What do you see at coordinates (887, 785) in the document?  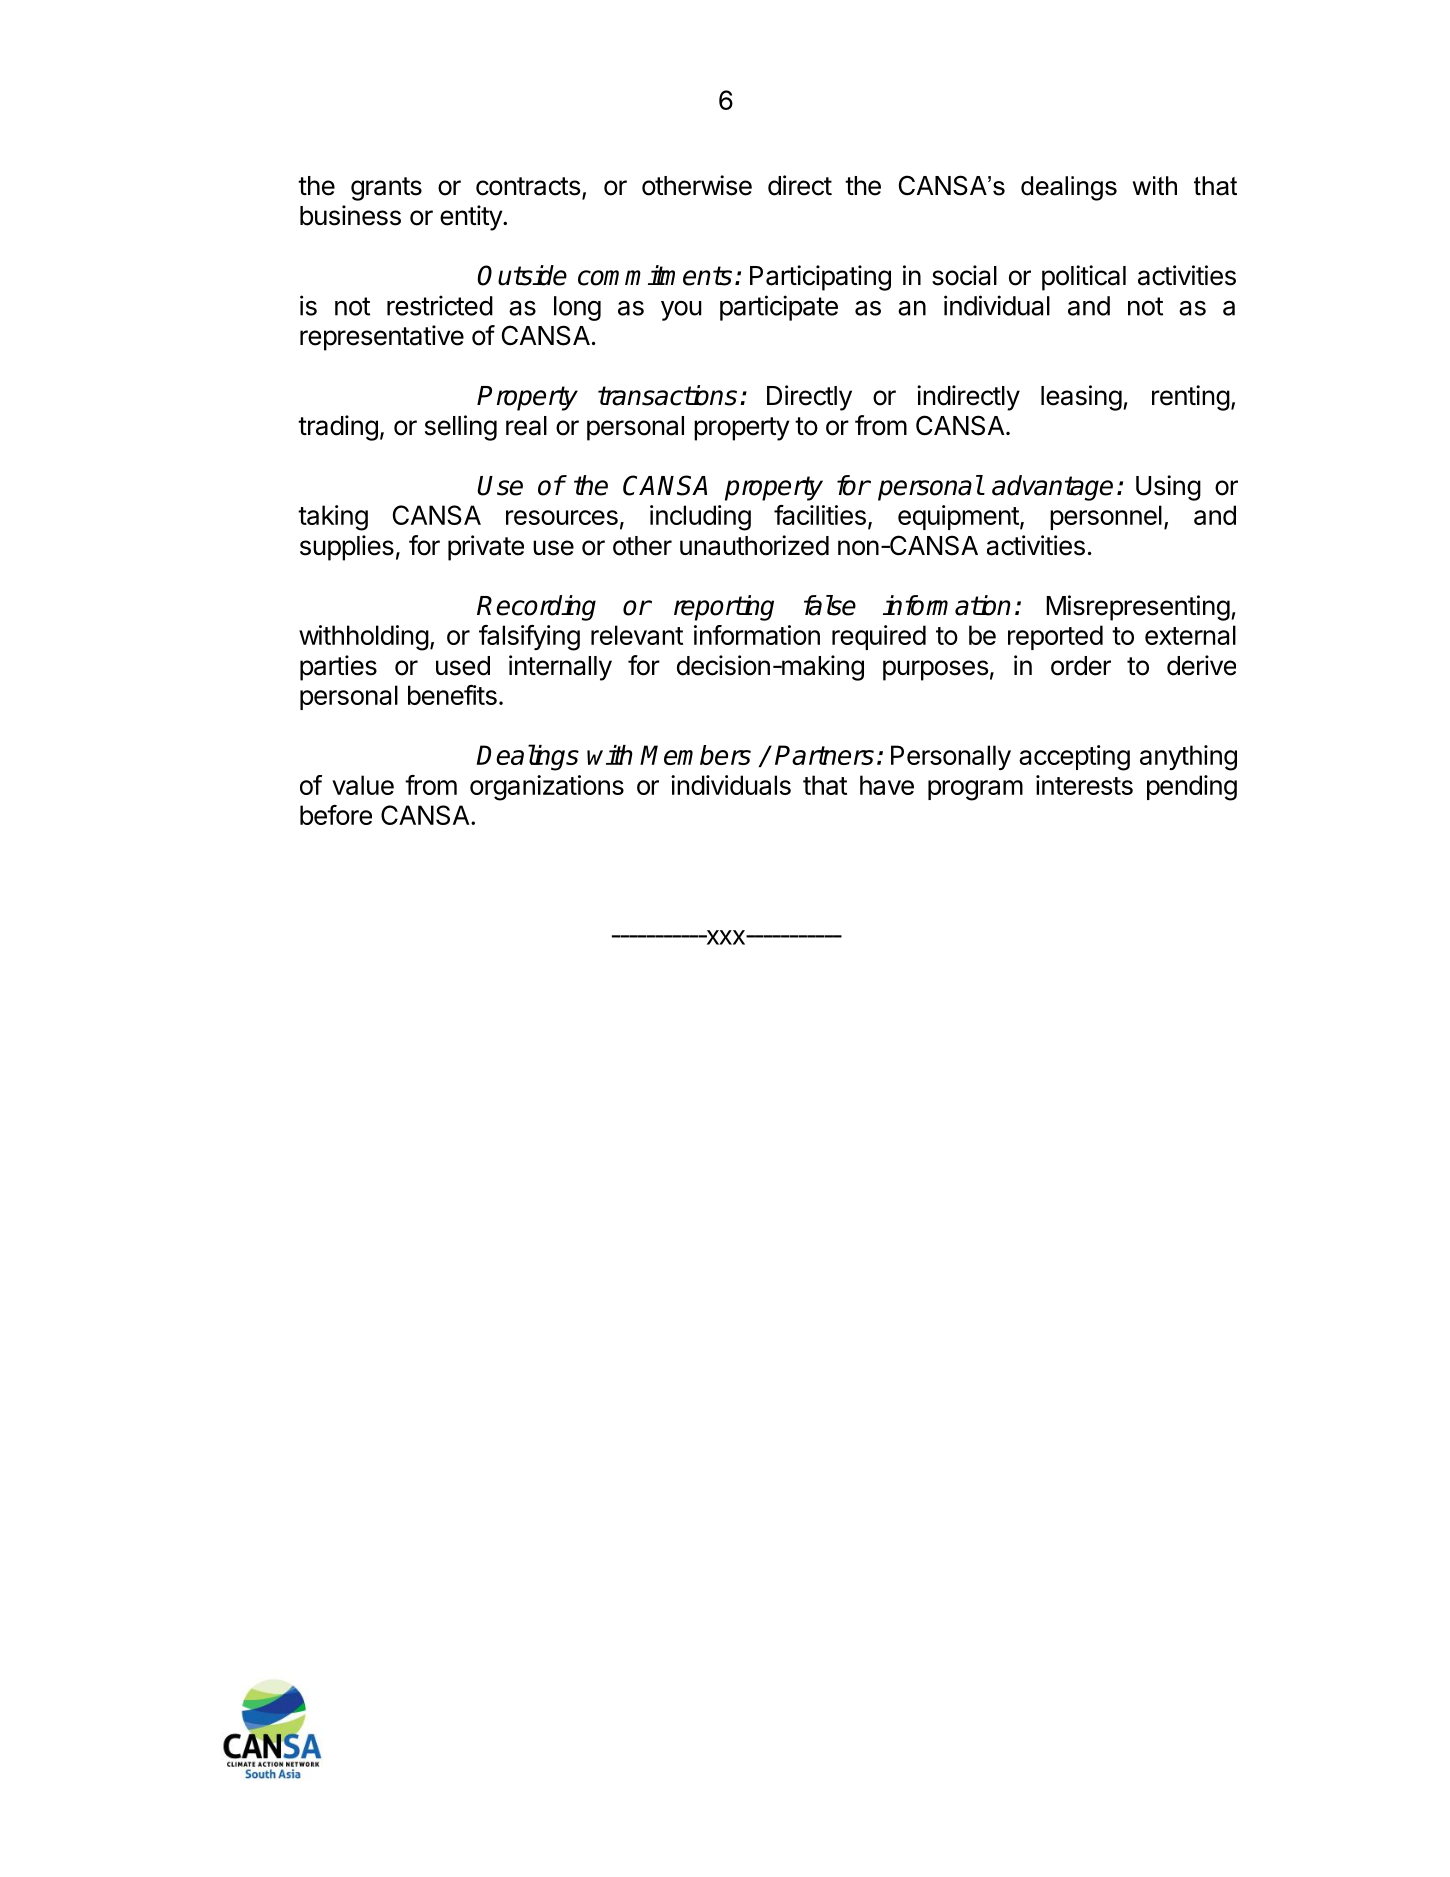 I see `have` at bounding box center [887, 785].
